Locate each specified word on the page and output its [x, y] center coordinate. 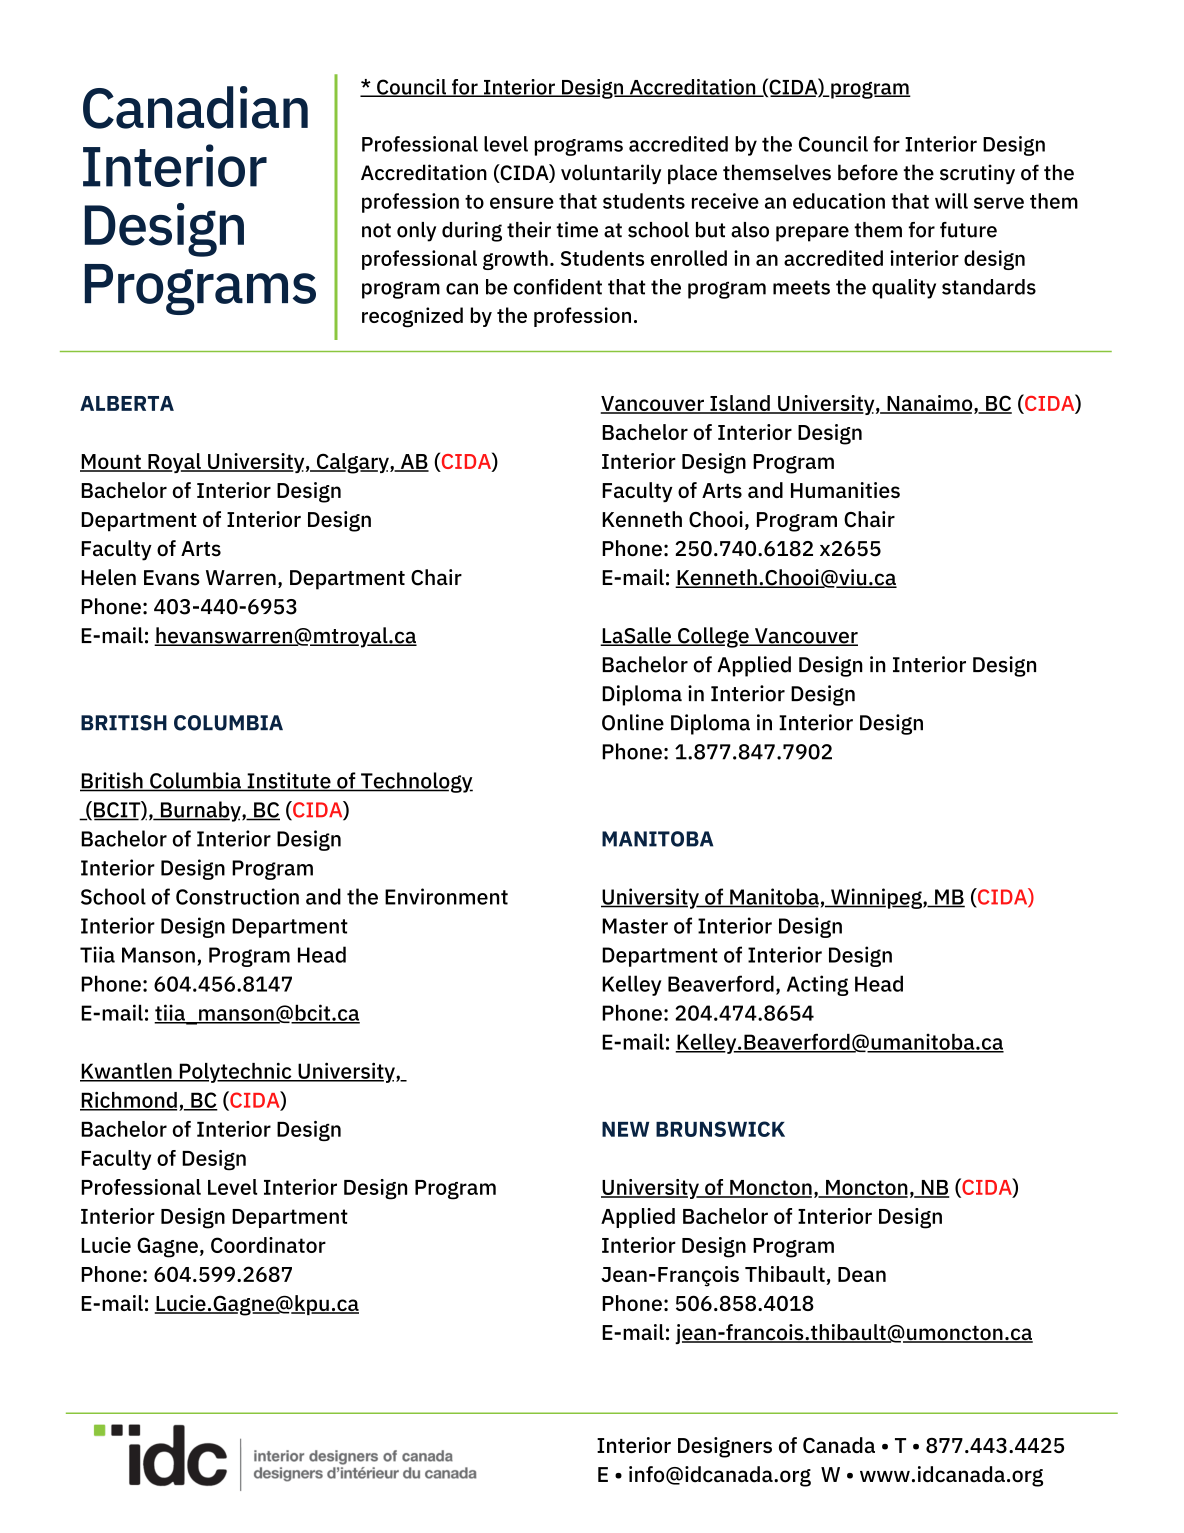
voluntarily [611, 174]
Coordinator [268, 1245]
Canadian [195, 107]
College [713, 637]
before [868, 172]
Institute [289, 781]
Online [633, 722]
